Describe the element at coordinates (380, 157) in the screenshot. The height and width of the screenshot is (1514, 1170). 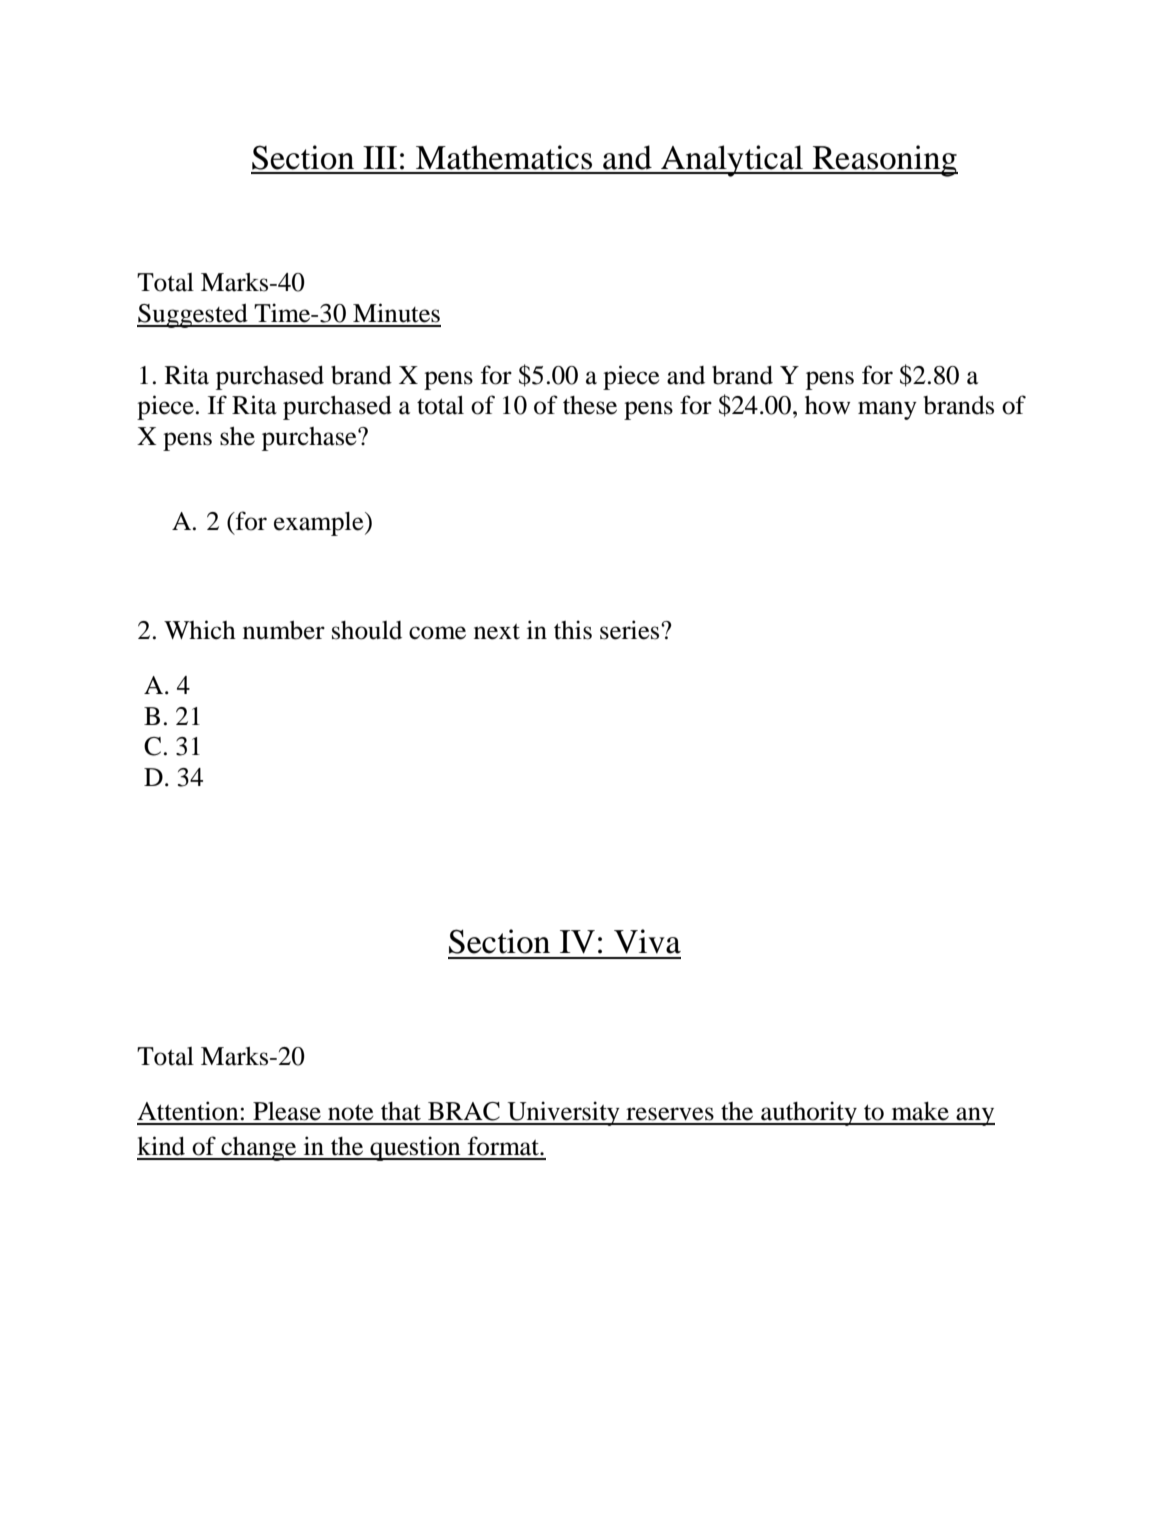
I see `III` at that location.
